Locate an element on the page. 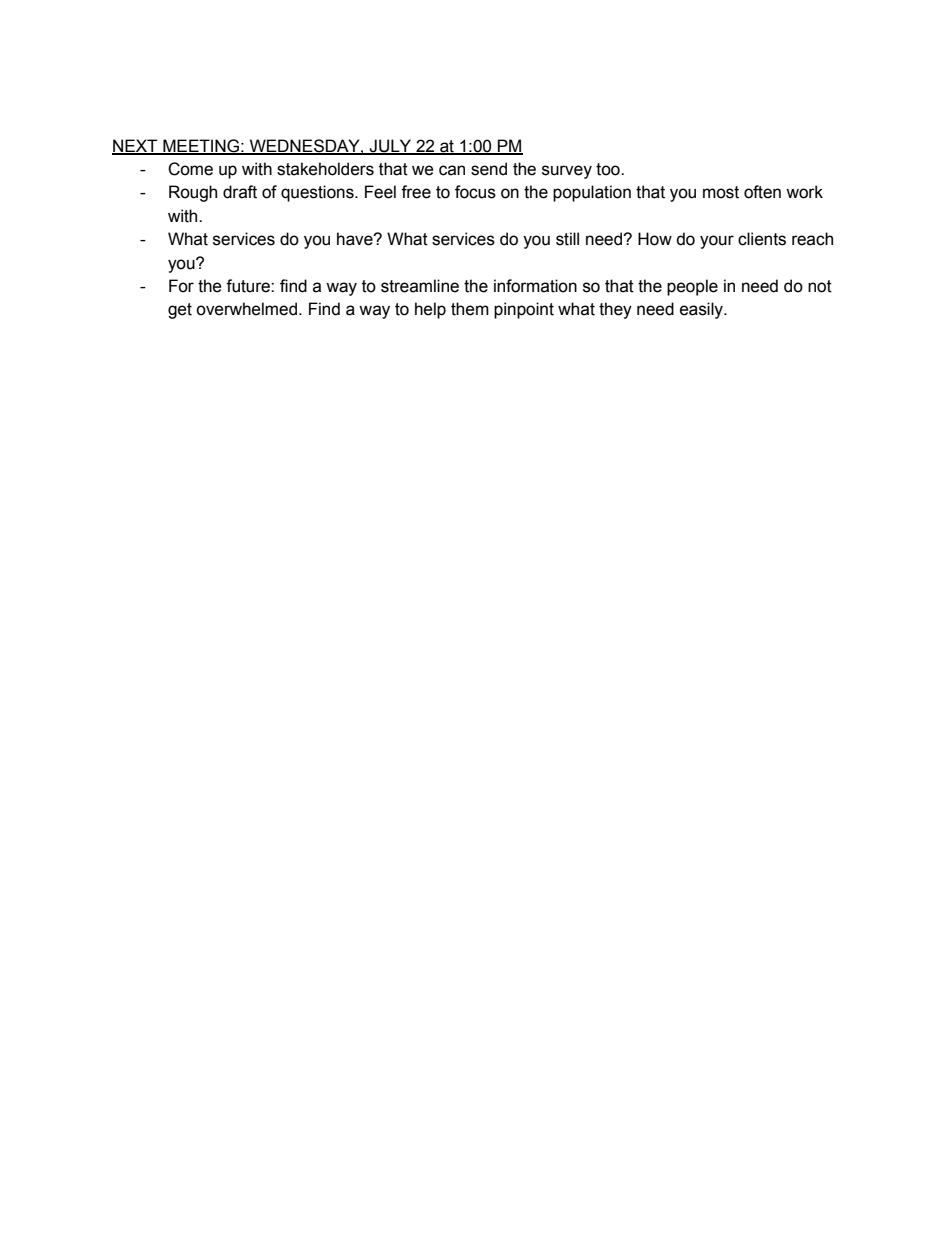 This page has height=1233, width=952. too is located at coordinates (609, 169).
